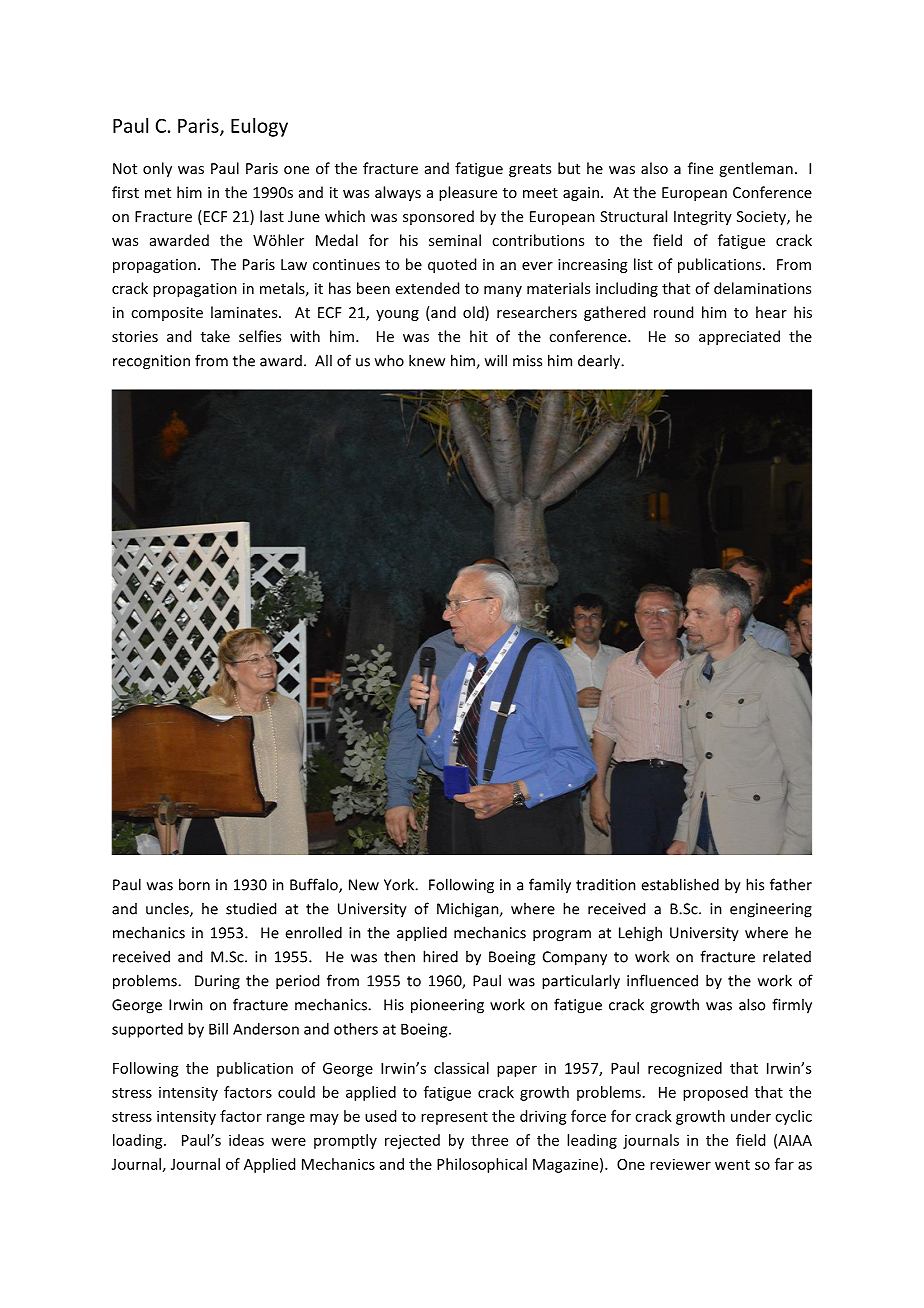 This screenshot has height=1308, width=924. What do you see at coordinates (151, 362) in the screenshot?
I see `recognition` at bounding box center [151, 362].
